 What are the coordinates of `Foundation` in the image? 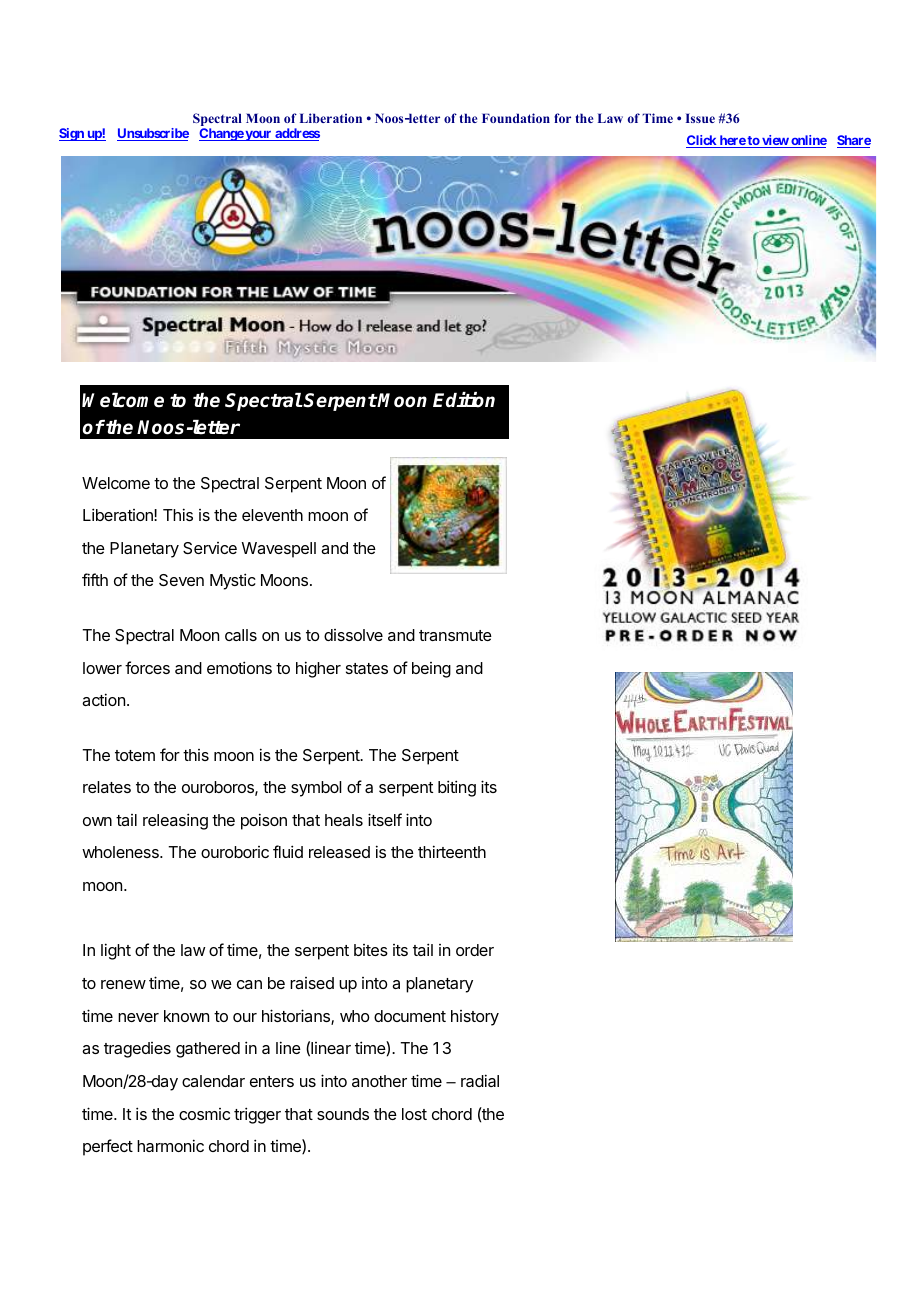 It's located at (516, 118).
